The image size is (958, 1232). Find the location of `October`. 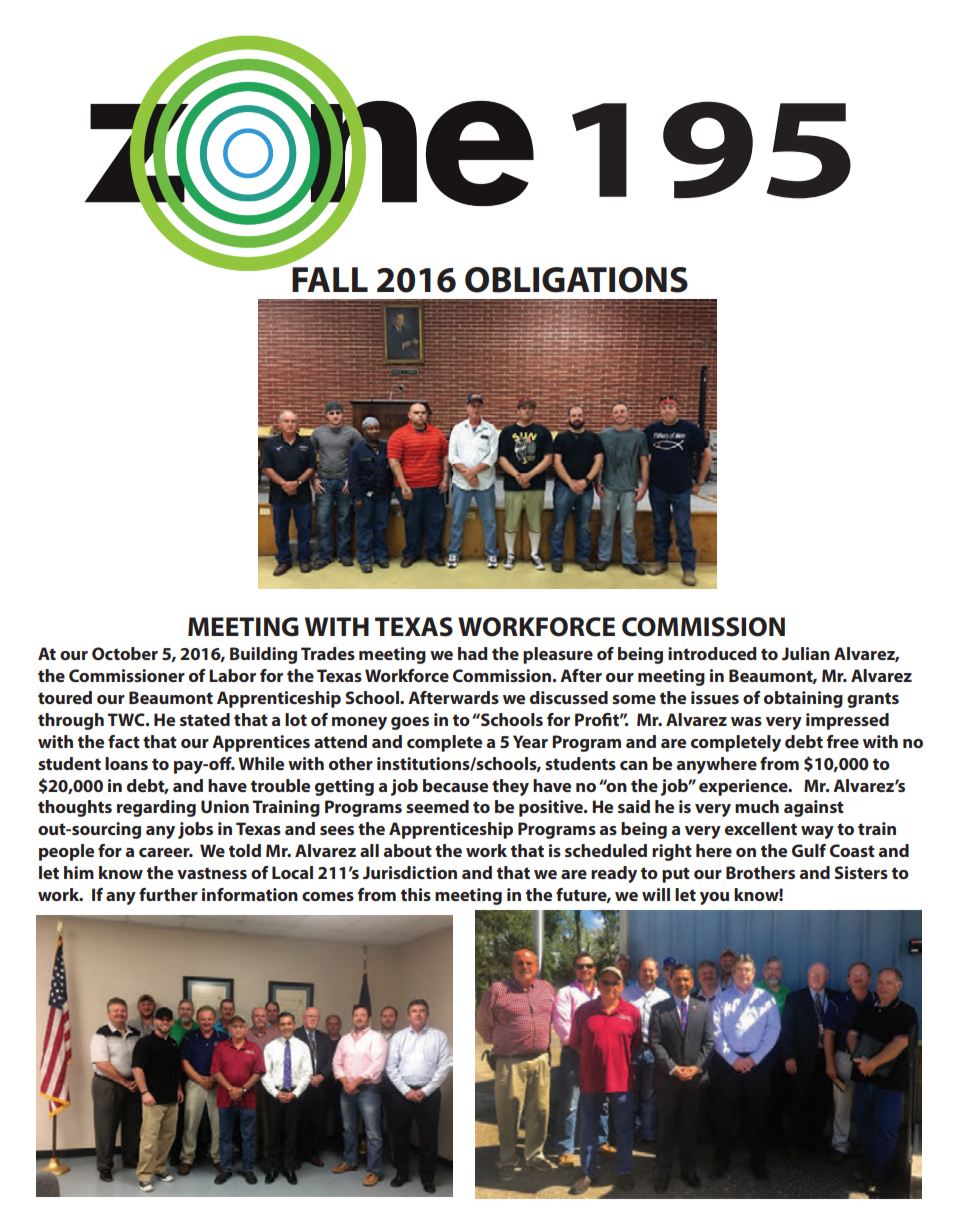

October is located at coordinates (125, 653).
